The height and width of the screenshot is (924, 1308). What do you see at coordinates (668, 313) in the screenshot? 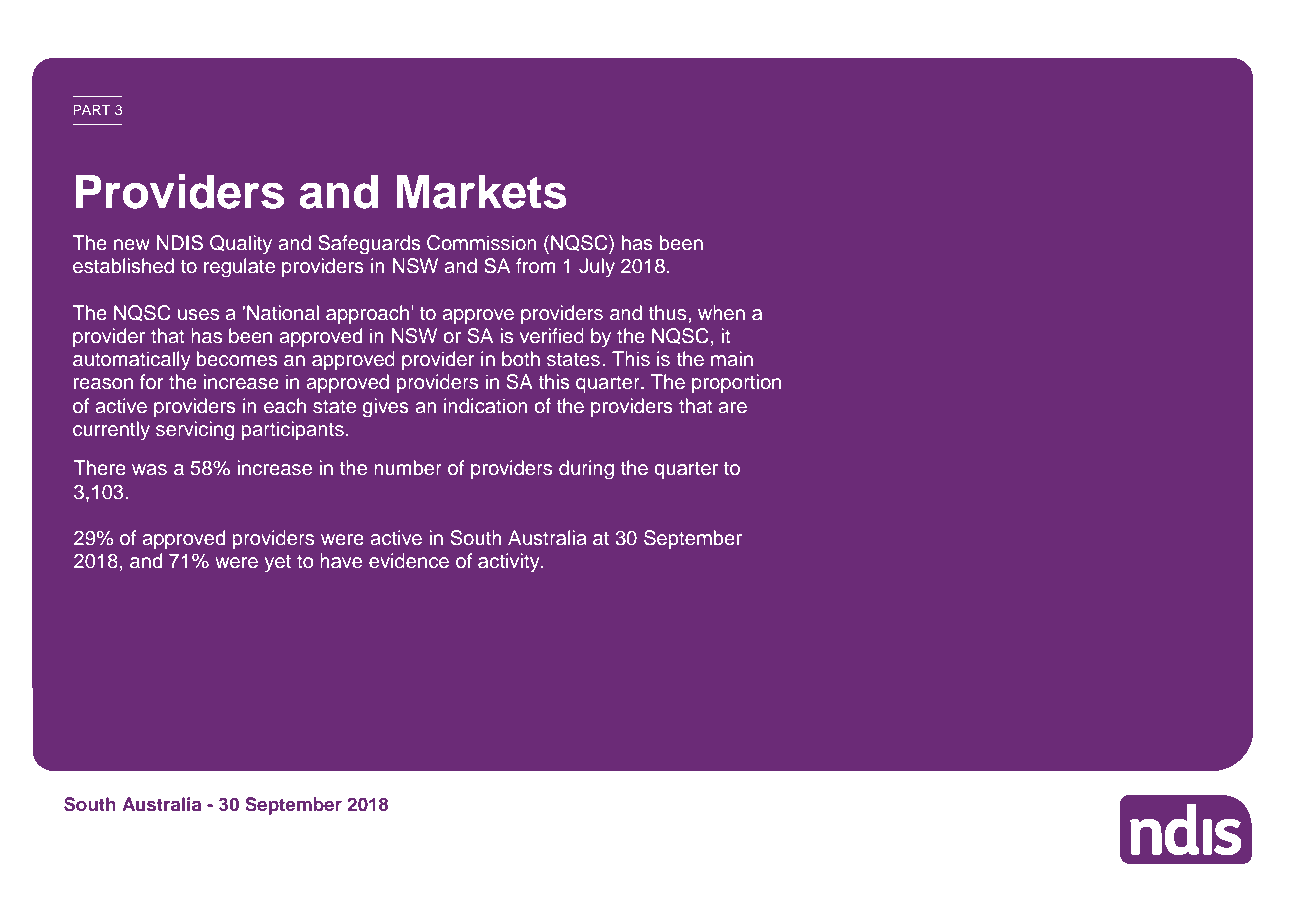
I see `thus` at bounding box center [668, 313].
